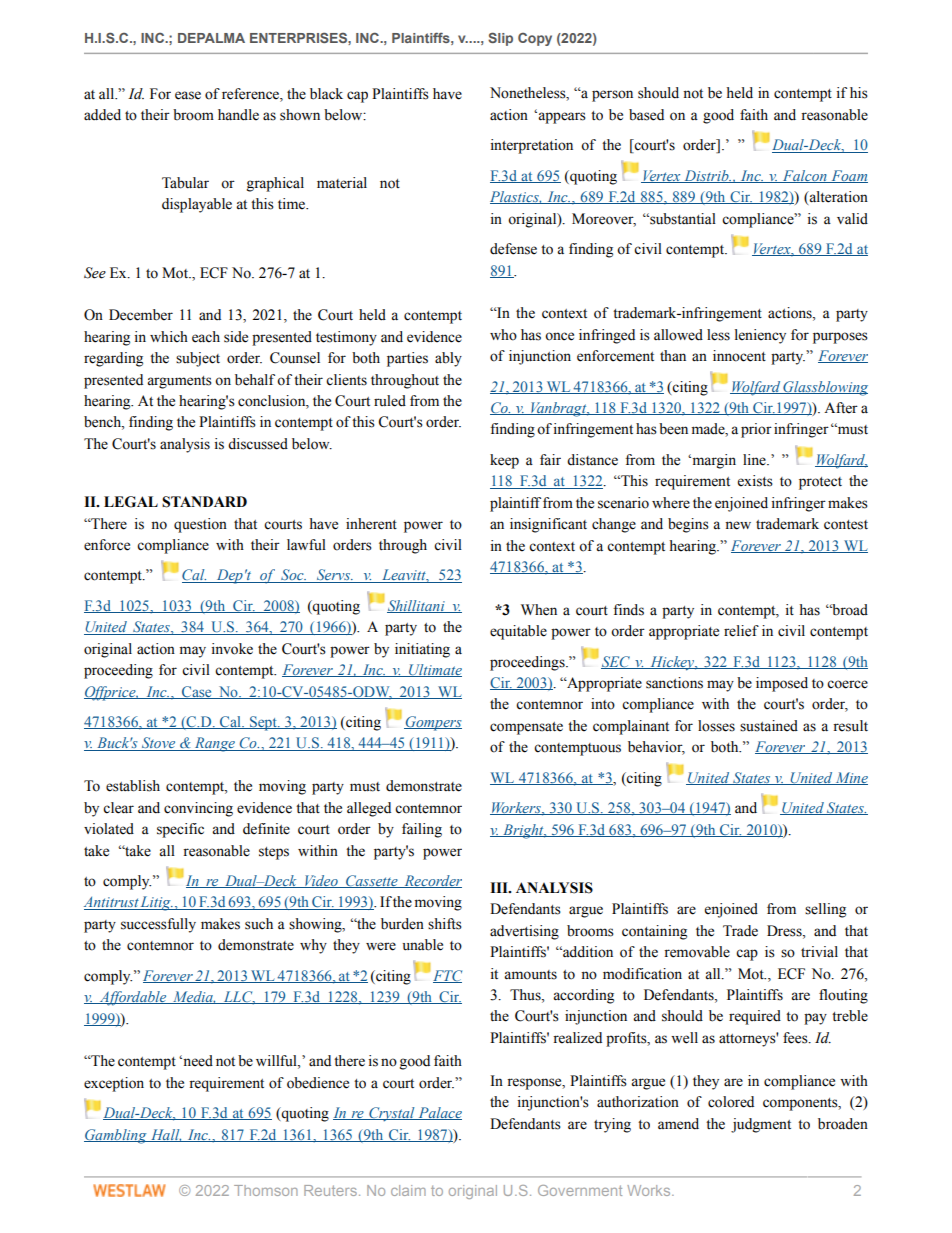 Image resolution: width=952 pixels, height=1233 pixels. What do you see at coordinates (500, 39) in the image?
I see `Slip` at bounding box center [500, 39].
